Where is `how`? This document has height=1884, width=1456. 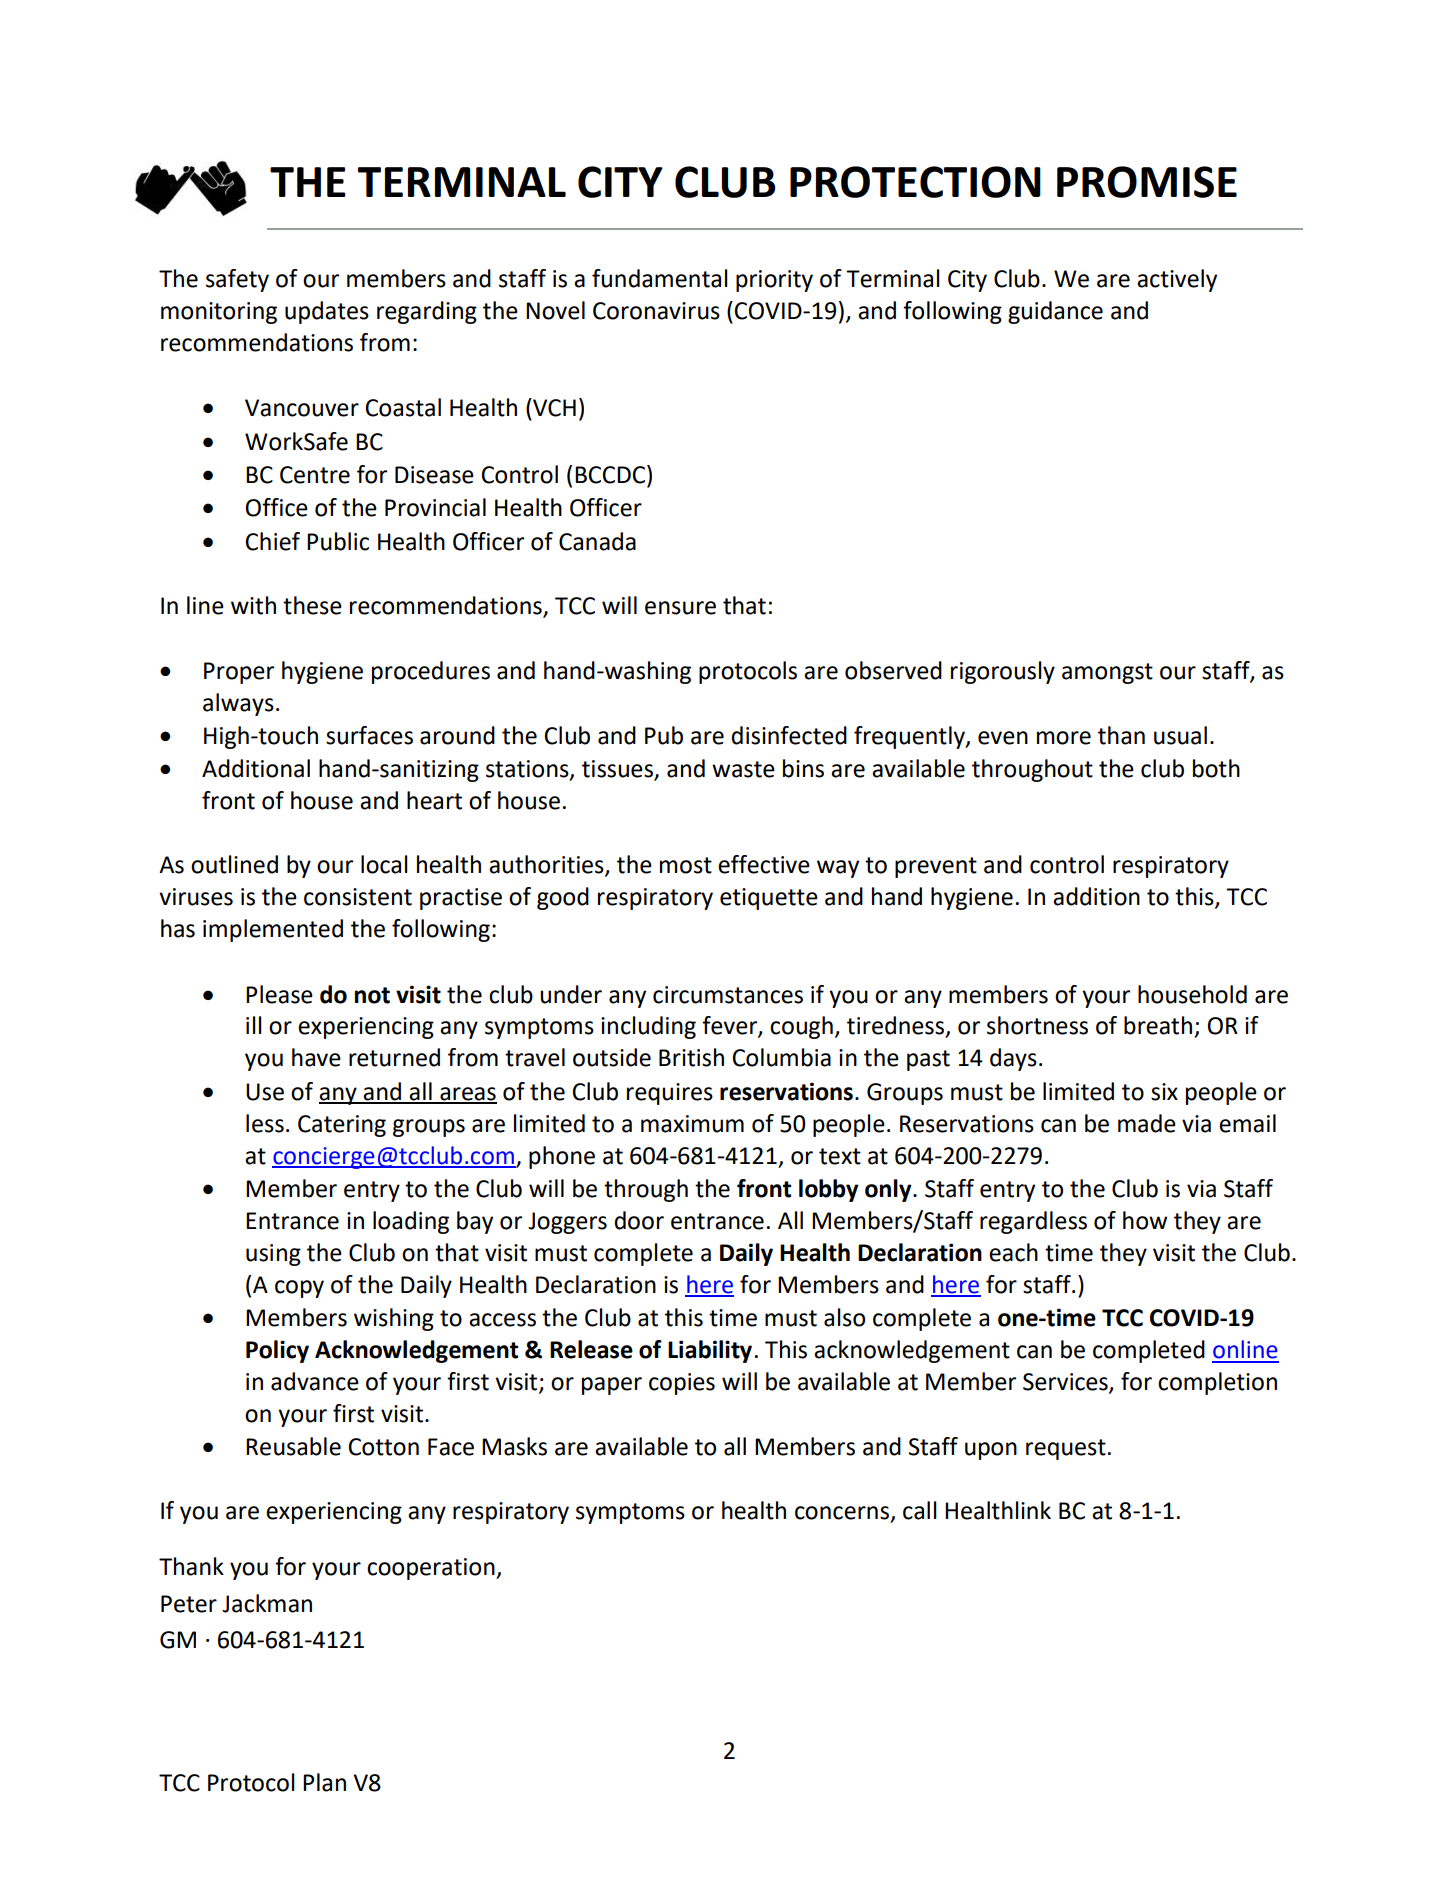 how is located at coordinates (1145, 1220).
